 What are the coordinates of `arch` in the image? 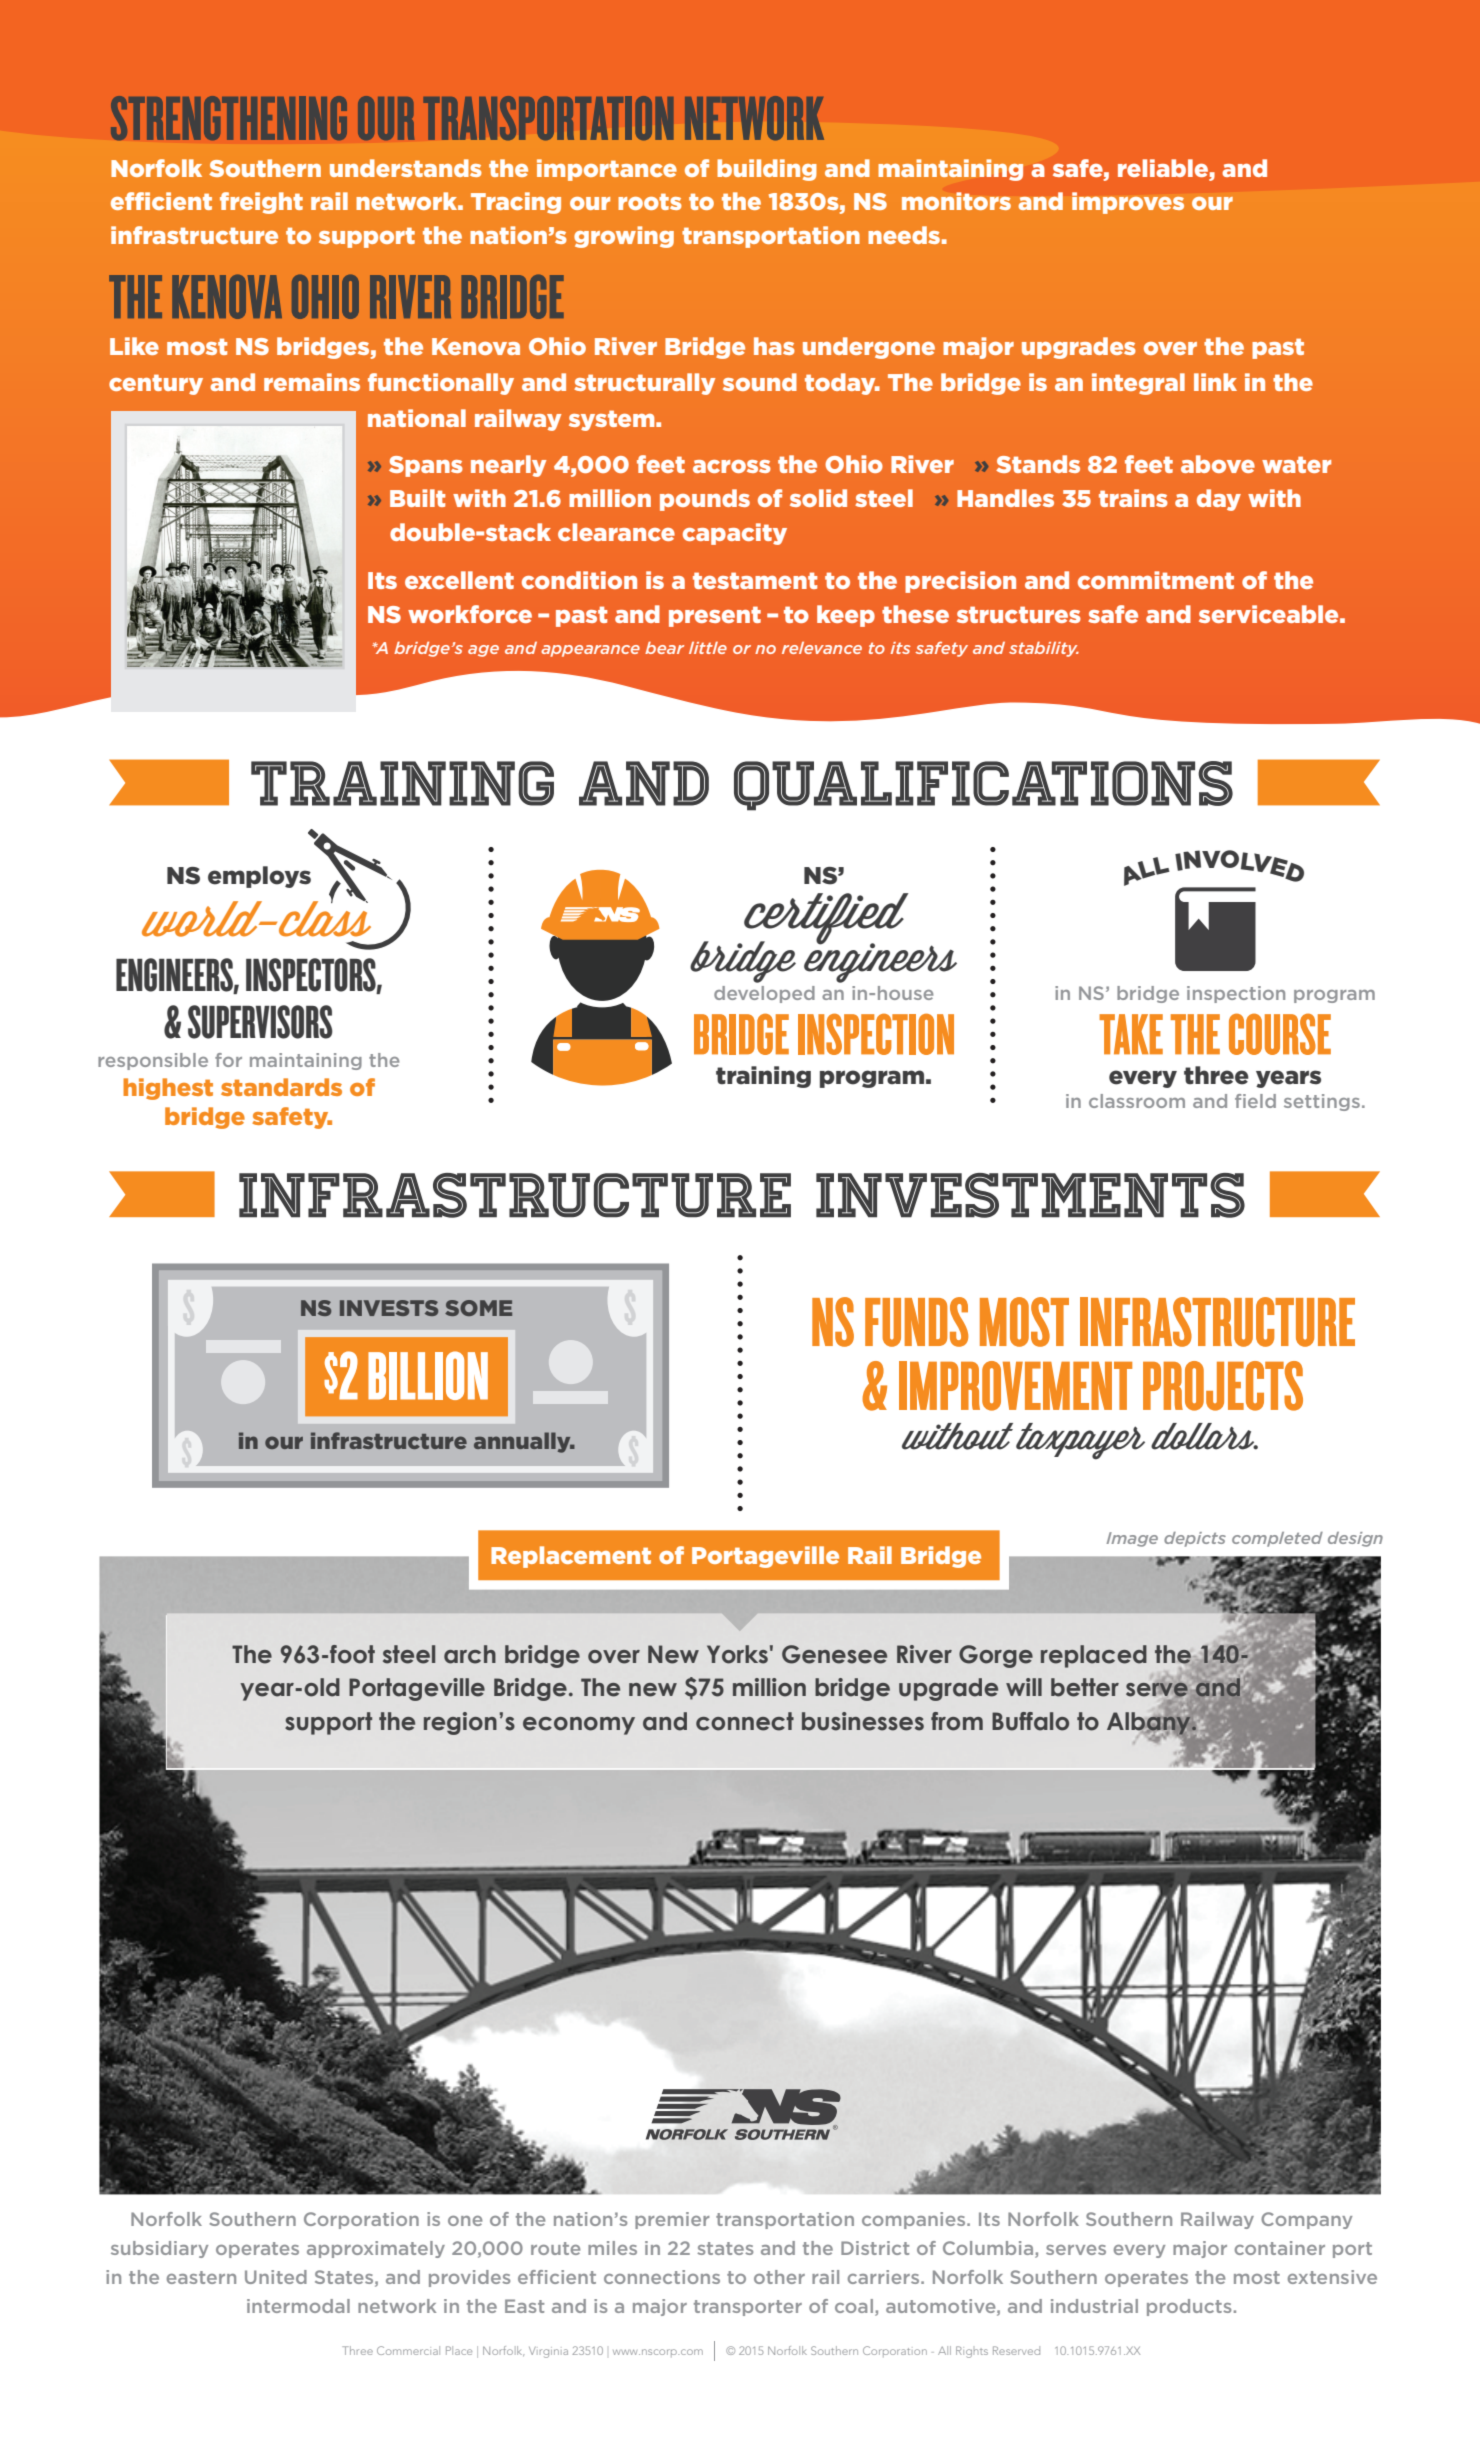 It's located at (470, 1654).
